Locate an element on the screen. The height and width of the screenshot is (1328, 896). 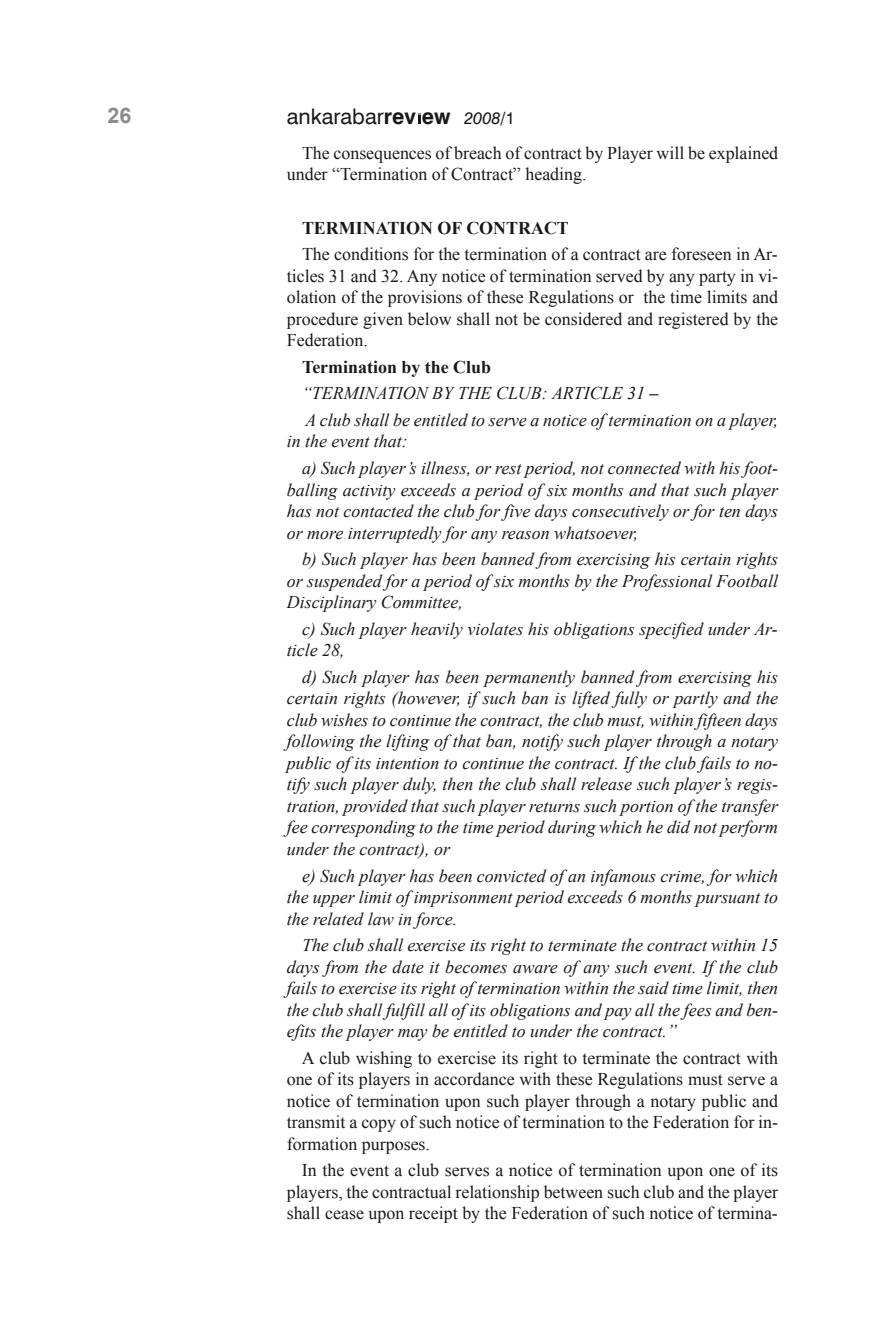
heading is located at coordinates (555, 175).
